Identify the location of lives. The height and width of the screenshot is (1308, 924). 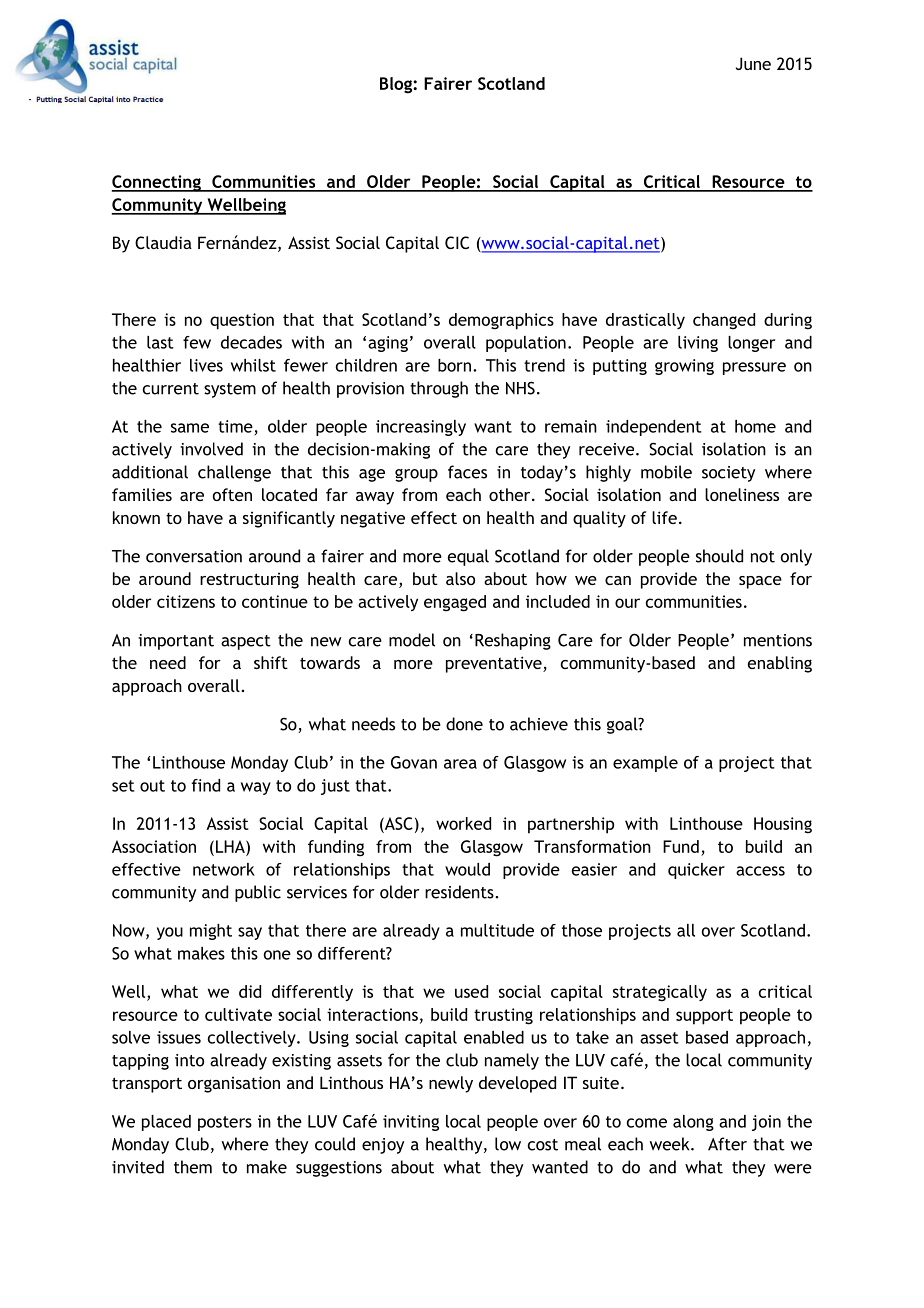
(206, 365).
